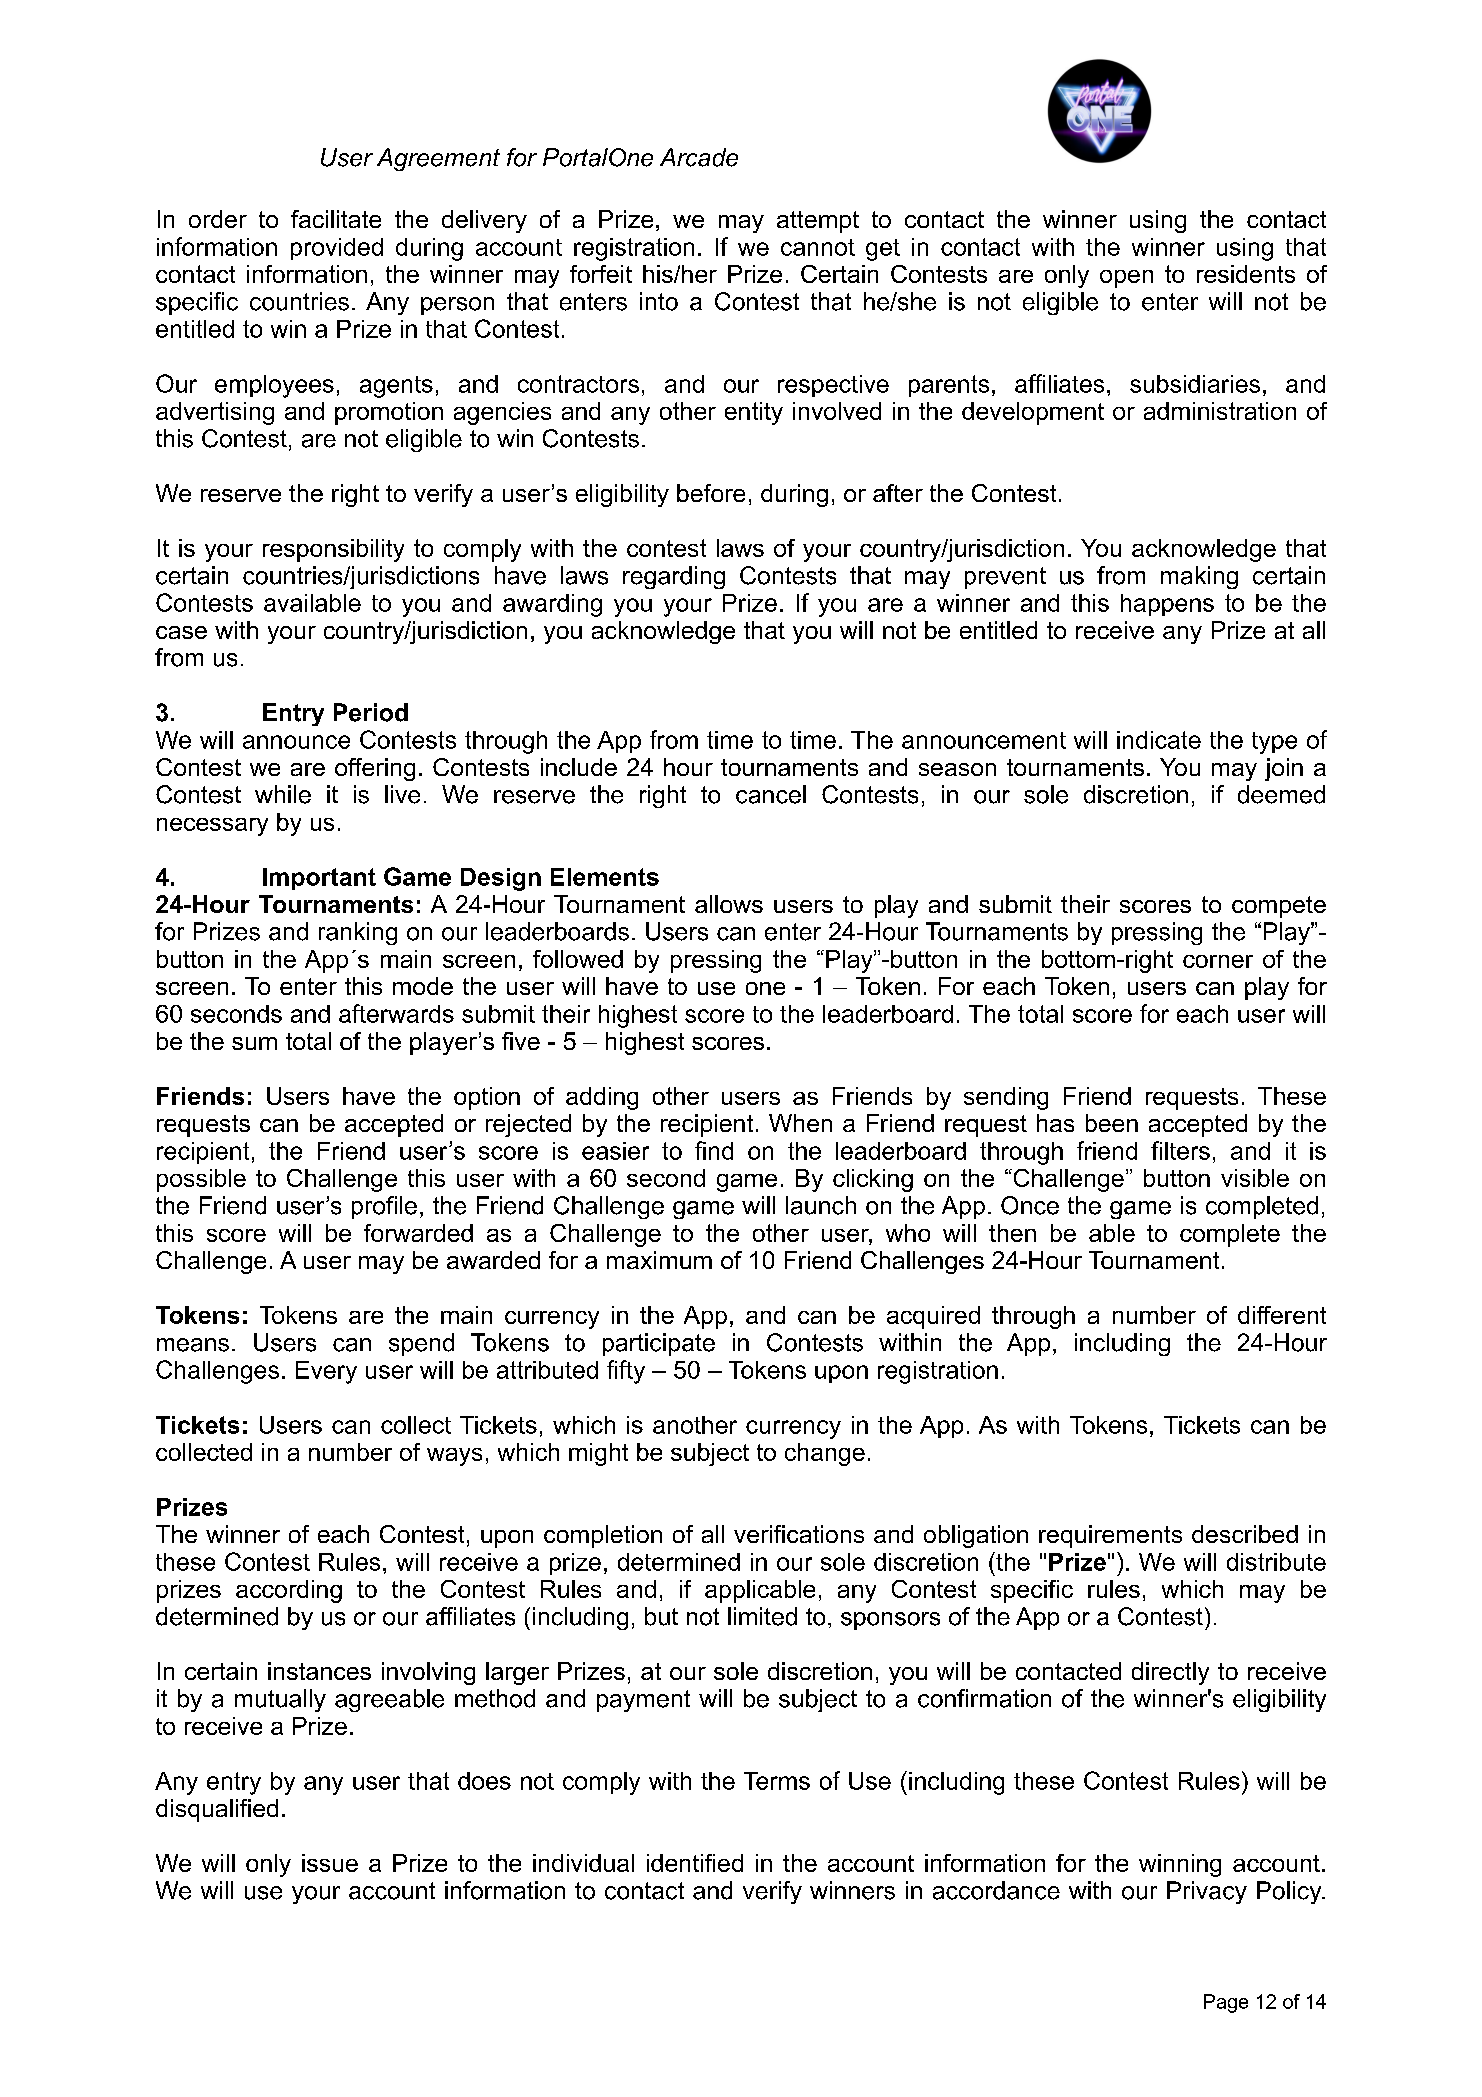 Image resolution: width=1482 pixels, height=2097 pixels. What do you see at coordinates (330, 1863) in the screenshot?
I see `issue` at bounding box center [330, 1863].
